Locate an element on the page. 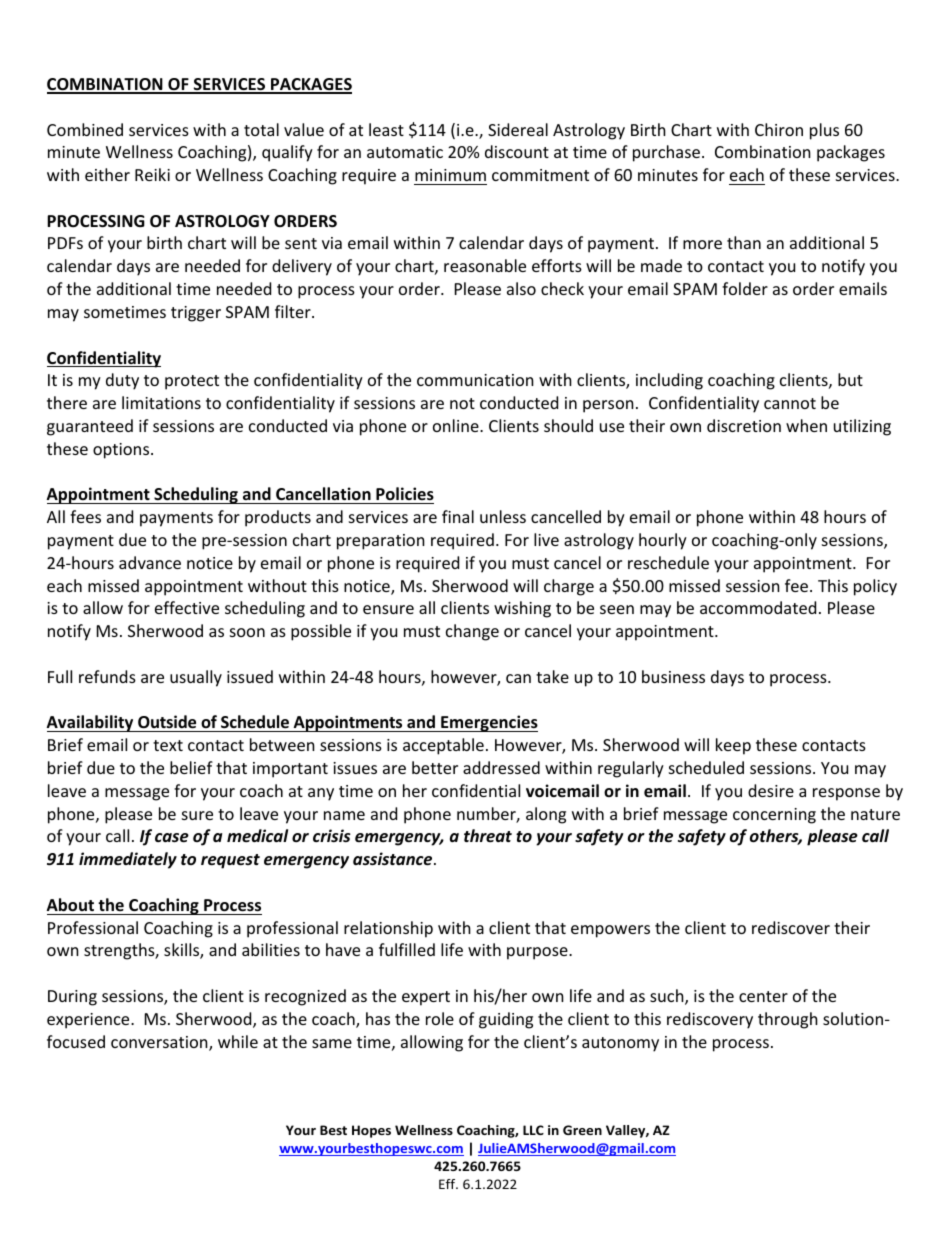 Image resolution: width=952 pixels, height=1233 pixels. relationship is located at coordinates (388, 929).
